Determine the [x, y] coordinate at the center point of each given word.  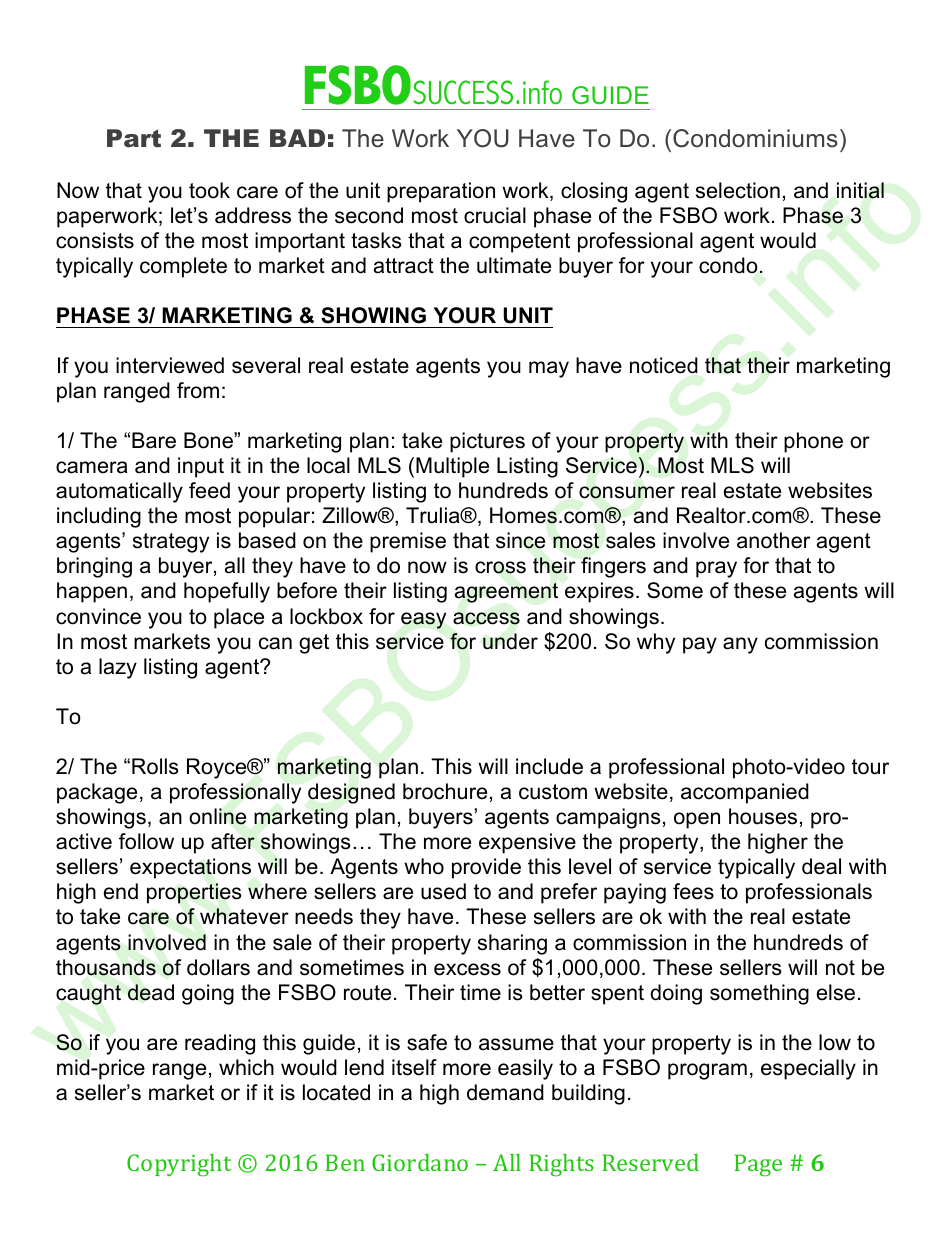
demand [505, 1092]
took [209, 190]
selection [738, 190]
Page [758, 1165]
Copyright [179, 1165]
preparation [441, 192]
